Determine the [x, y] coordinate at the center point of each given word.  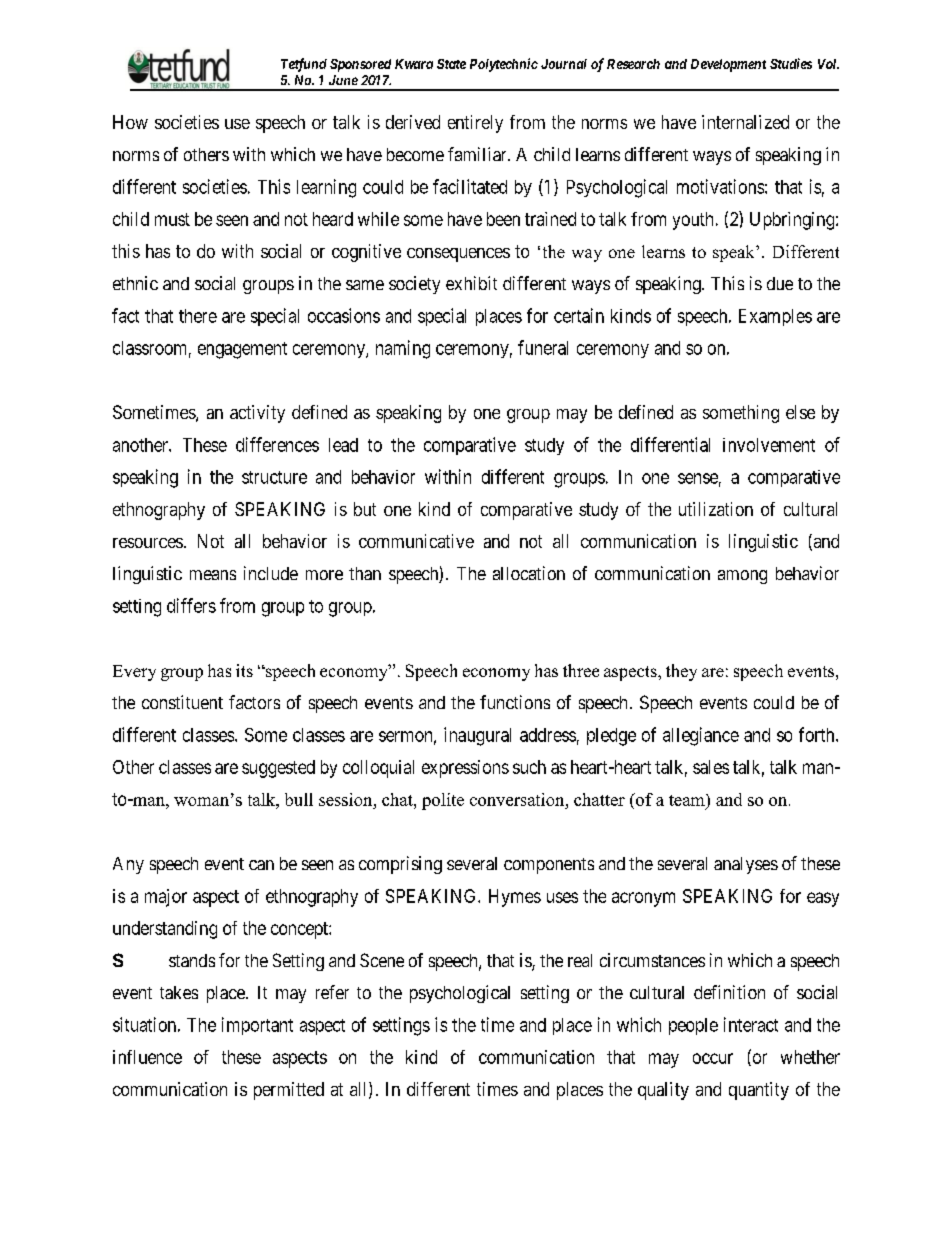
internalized [745, 122]
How [130, 122]
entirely [475, 124]
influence [147, 1057]
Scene [382, 960]
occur [713, 1058]
